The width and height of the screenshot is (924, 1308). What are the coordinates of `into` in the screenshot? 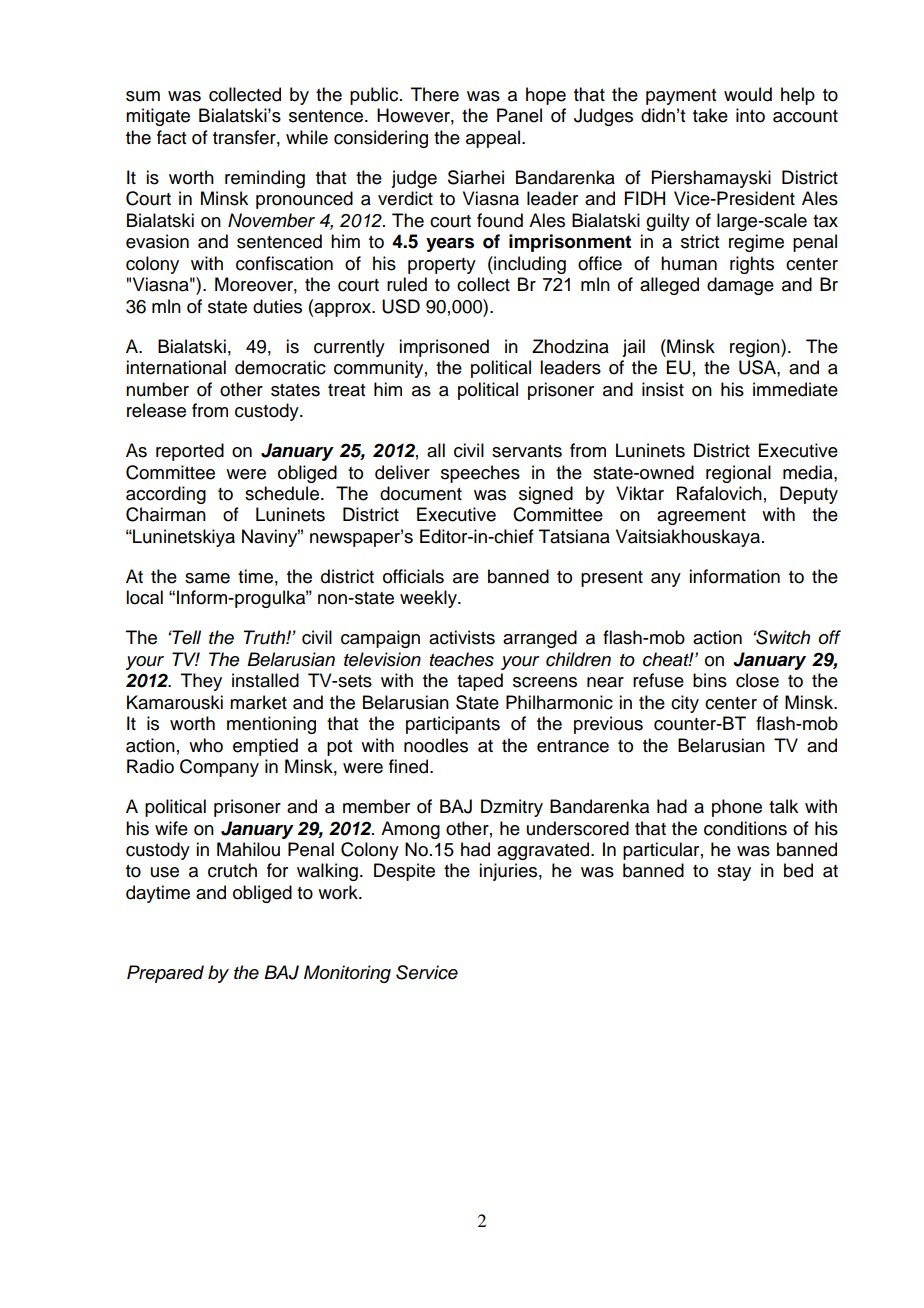 It's located at (750, 115).
